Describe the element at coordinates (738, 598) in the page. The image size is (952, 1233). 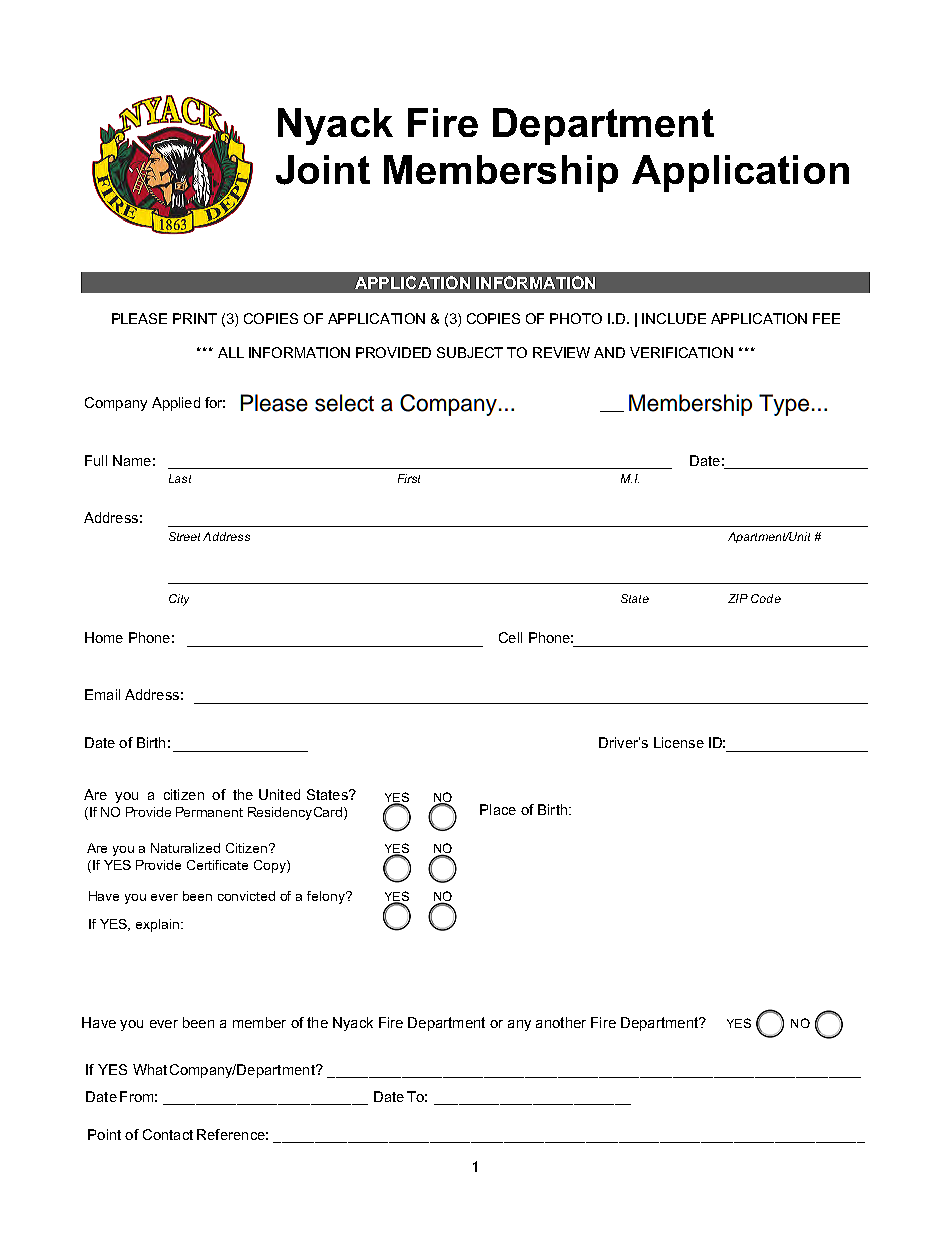
I see `ZIP` at that location.
